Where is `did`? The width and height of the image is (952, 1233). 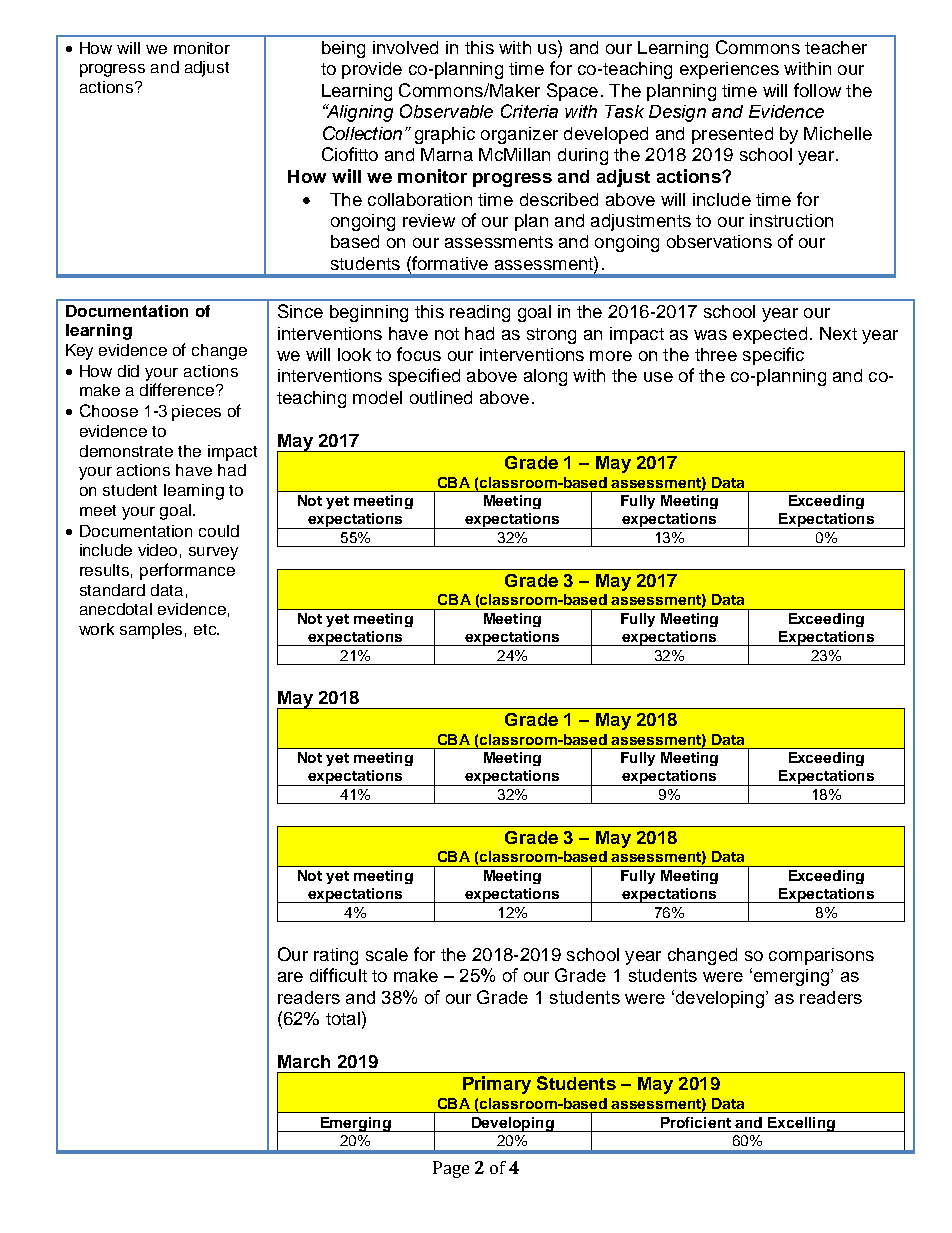 did is located at coordinates (128, 371).
